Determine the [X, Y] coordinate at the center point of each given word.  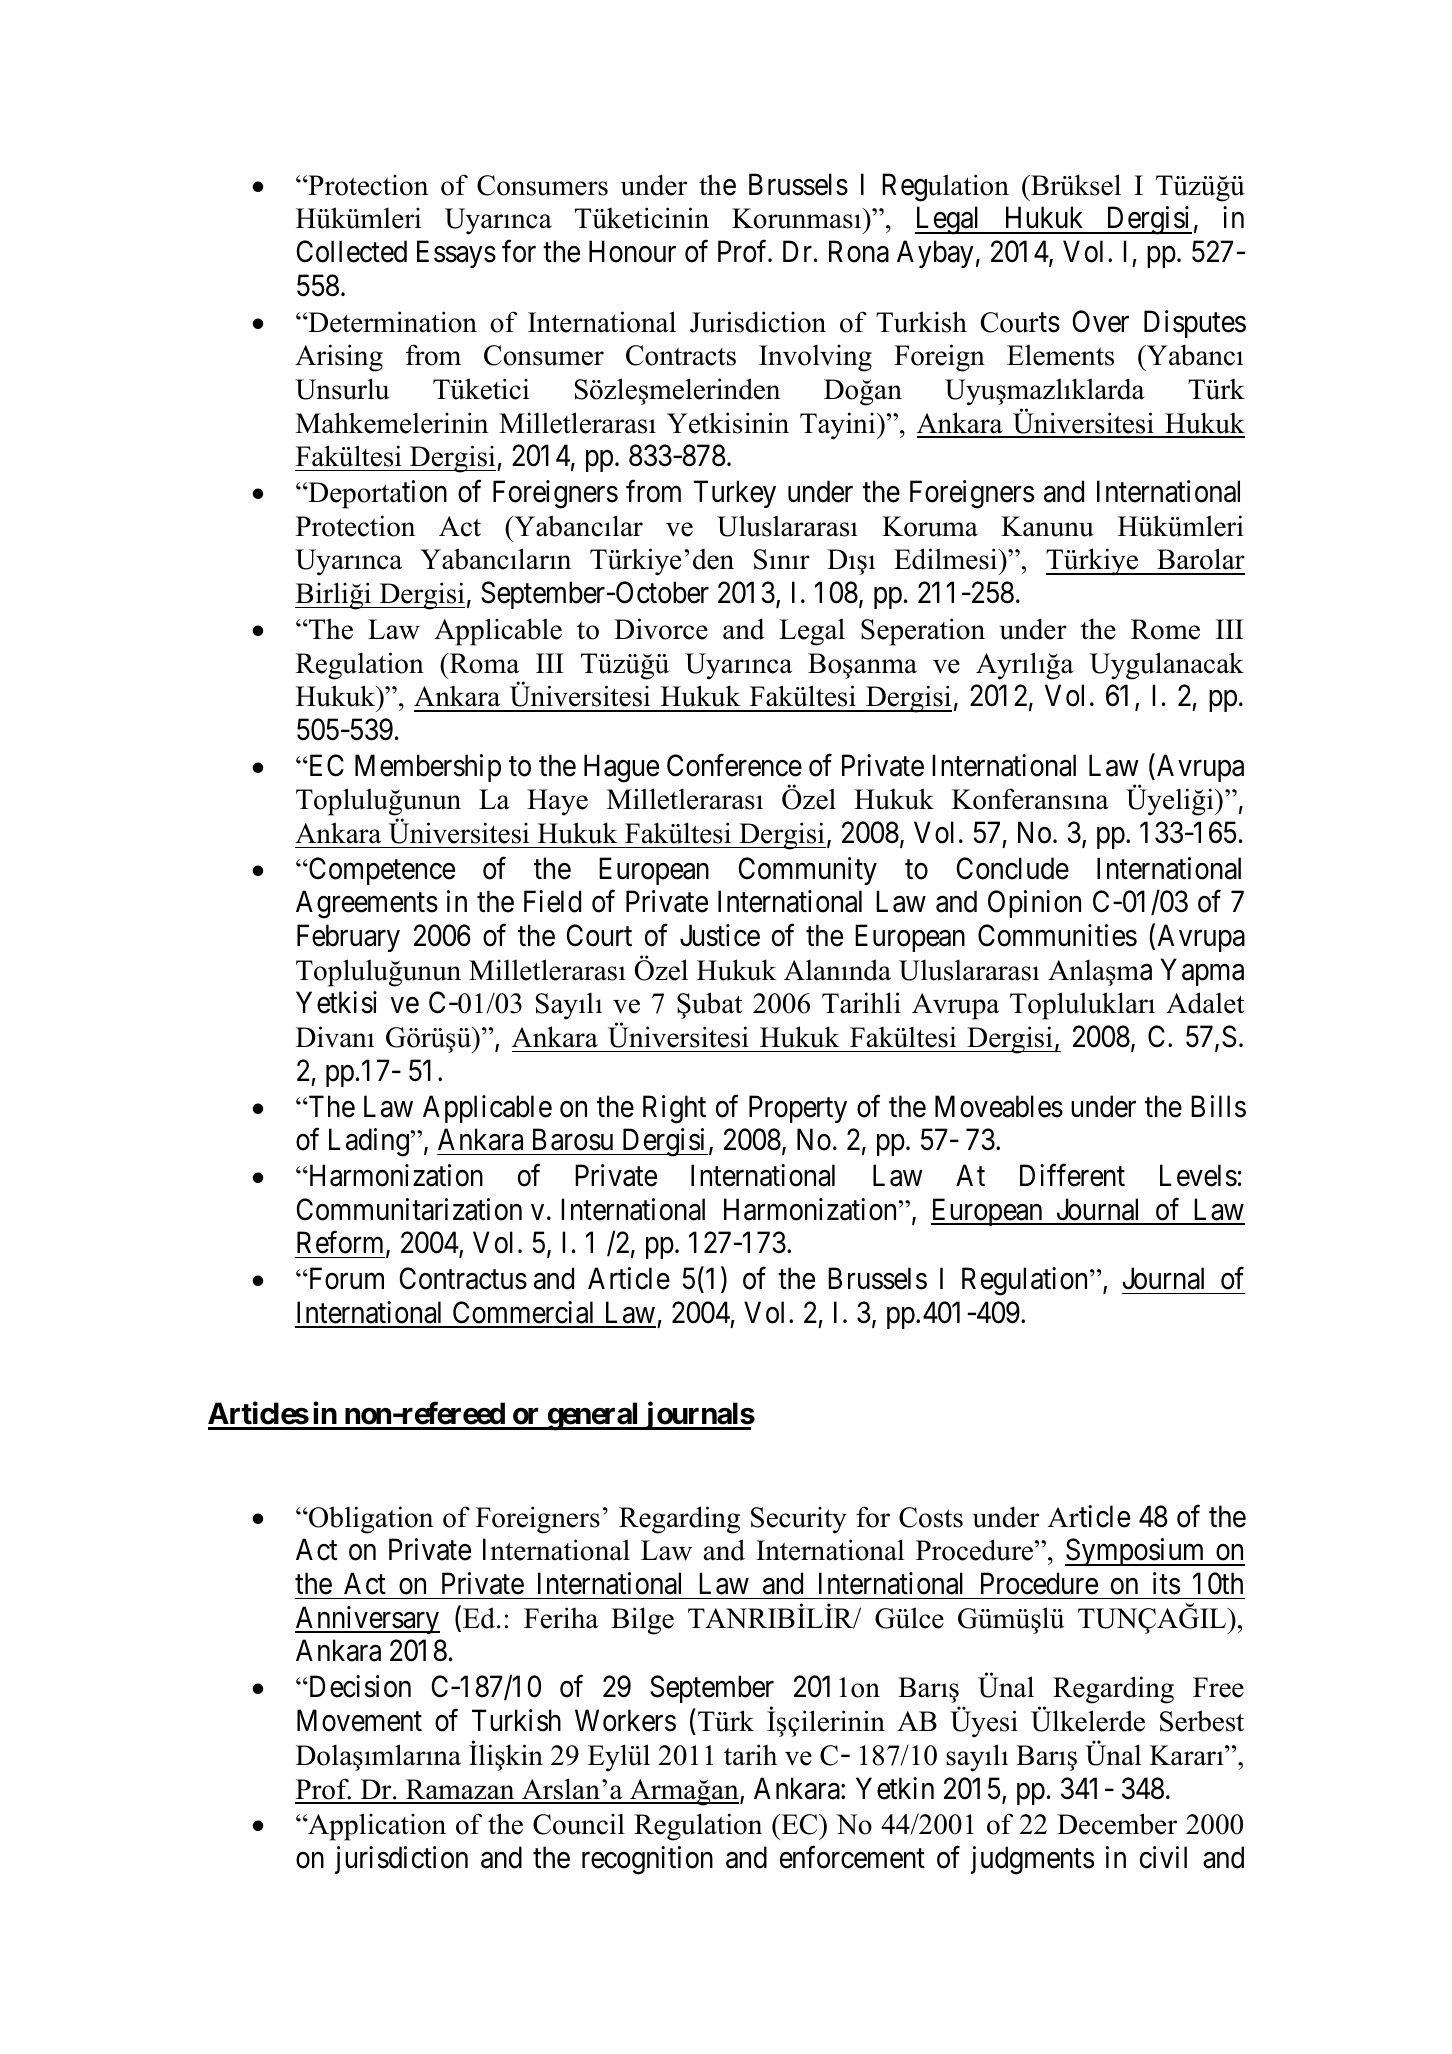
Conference [734, 765]
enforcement [852, 1857]
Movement [359, 1721]
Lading [369, 1142]
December [1117, 1824]
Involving [815, 358]
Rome [1165, 629]
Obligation [370, 1520]
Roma [483, 663]
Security [799, 1520]
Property [798, 1109]
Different [1072, 1175]
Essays [456, 254]
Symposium [1136, 1552]
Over [1101, 321]
